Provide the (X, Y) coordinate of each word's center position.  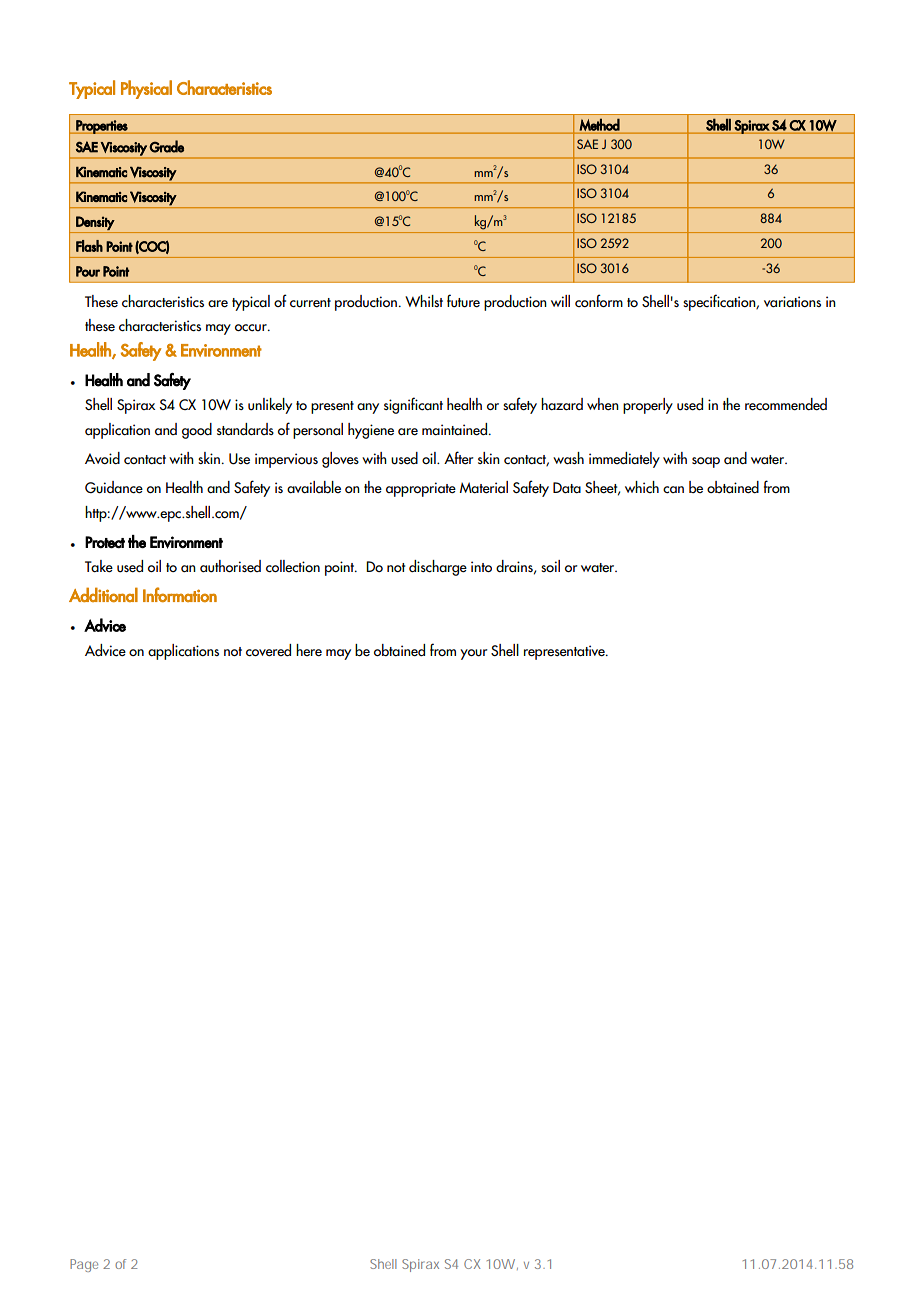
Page (84, 1265)
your (474, 654)
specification (720, 302)
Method (599, 124)
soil (550, 566)
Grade (166, 146)
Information (180, 594)
